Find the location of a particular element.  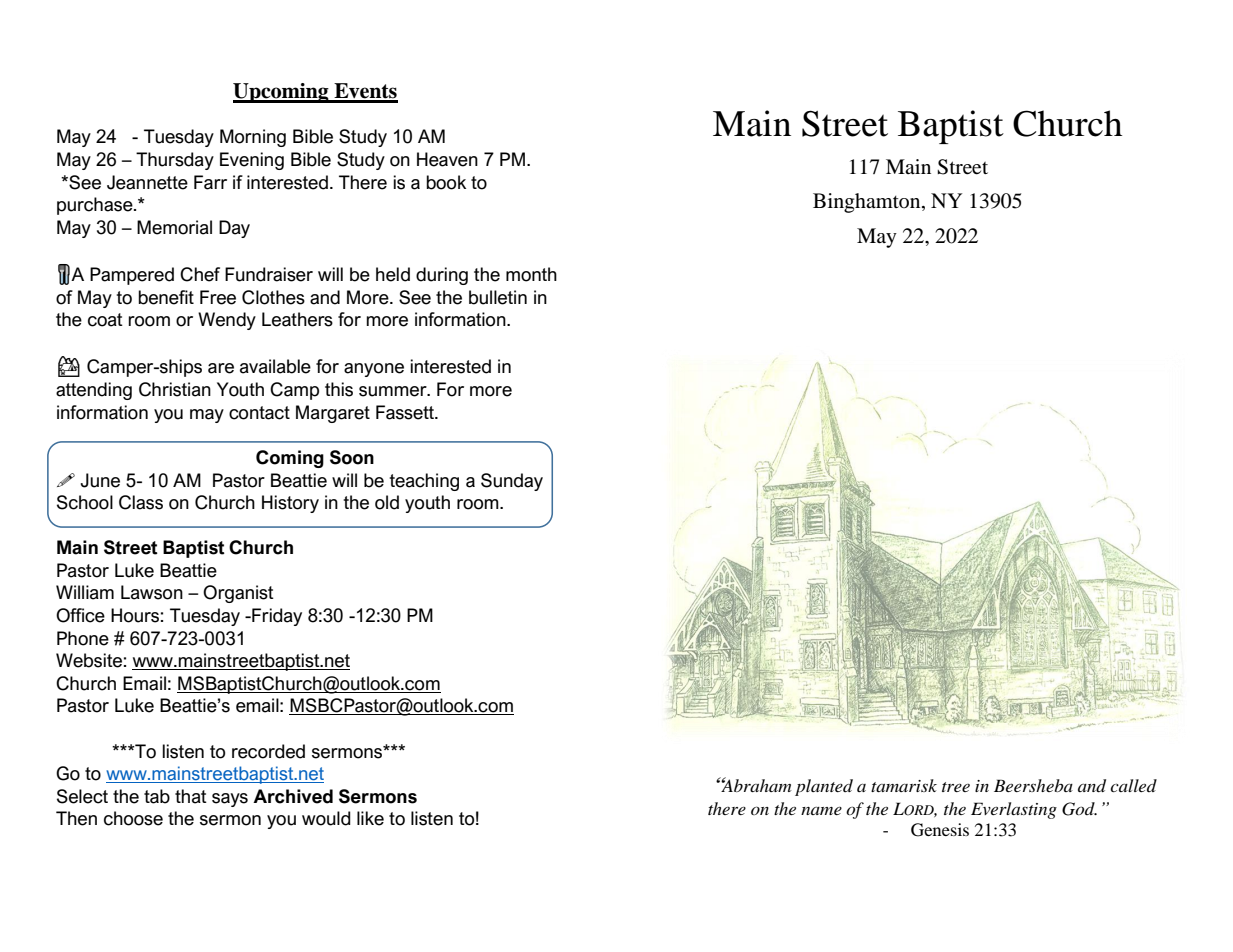

Heaven is located at coordinates (447, 159).
